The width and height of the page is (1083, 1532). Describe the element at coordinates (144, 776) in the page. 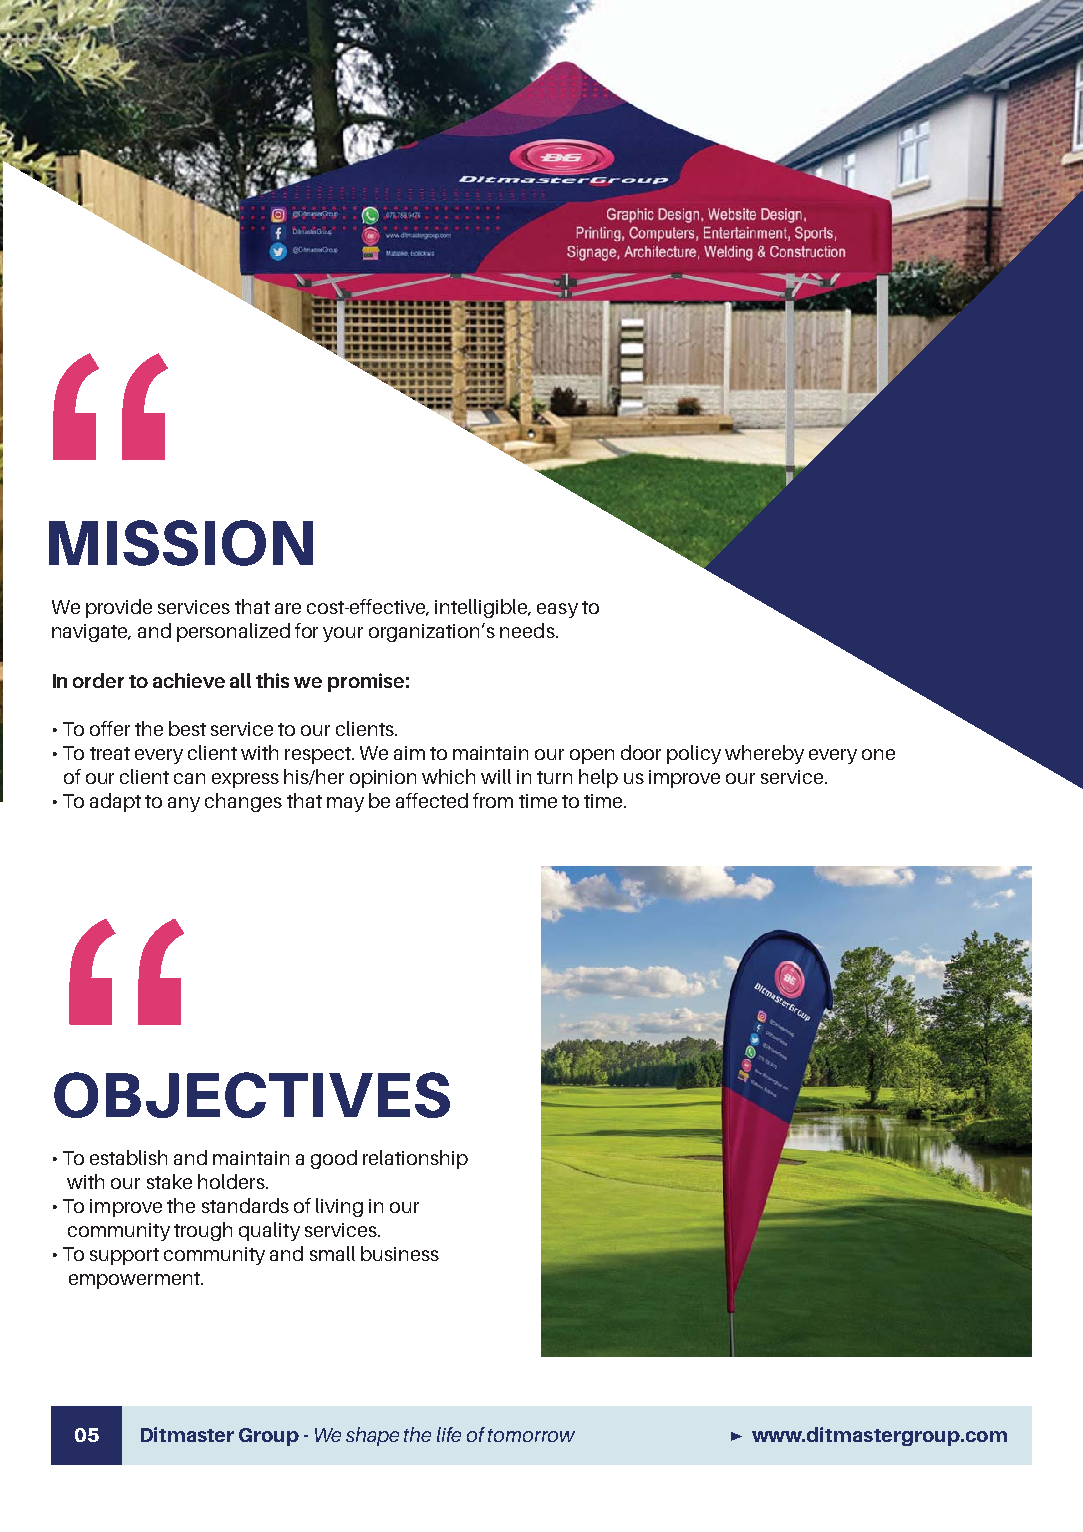

I see `client` at that location.
